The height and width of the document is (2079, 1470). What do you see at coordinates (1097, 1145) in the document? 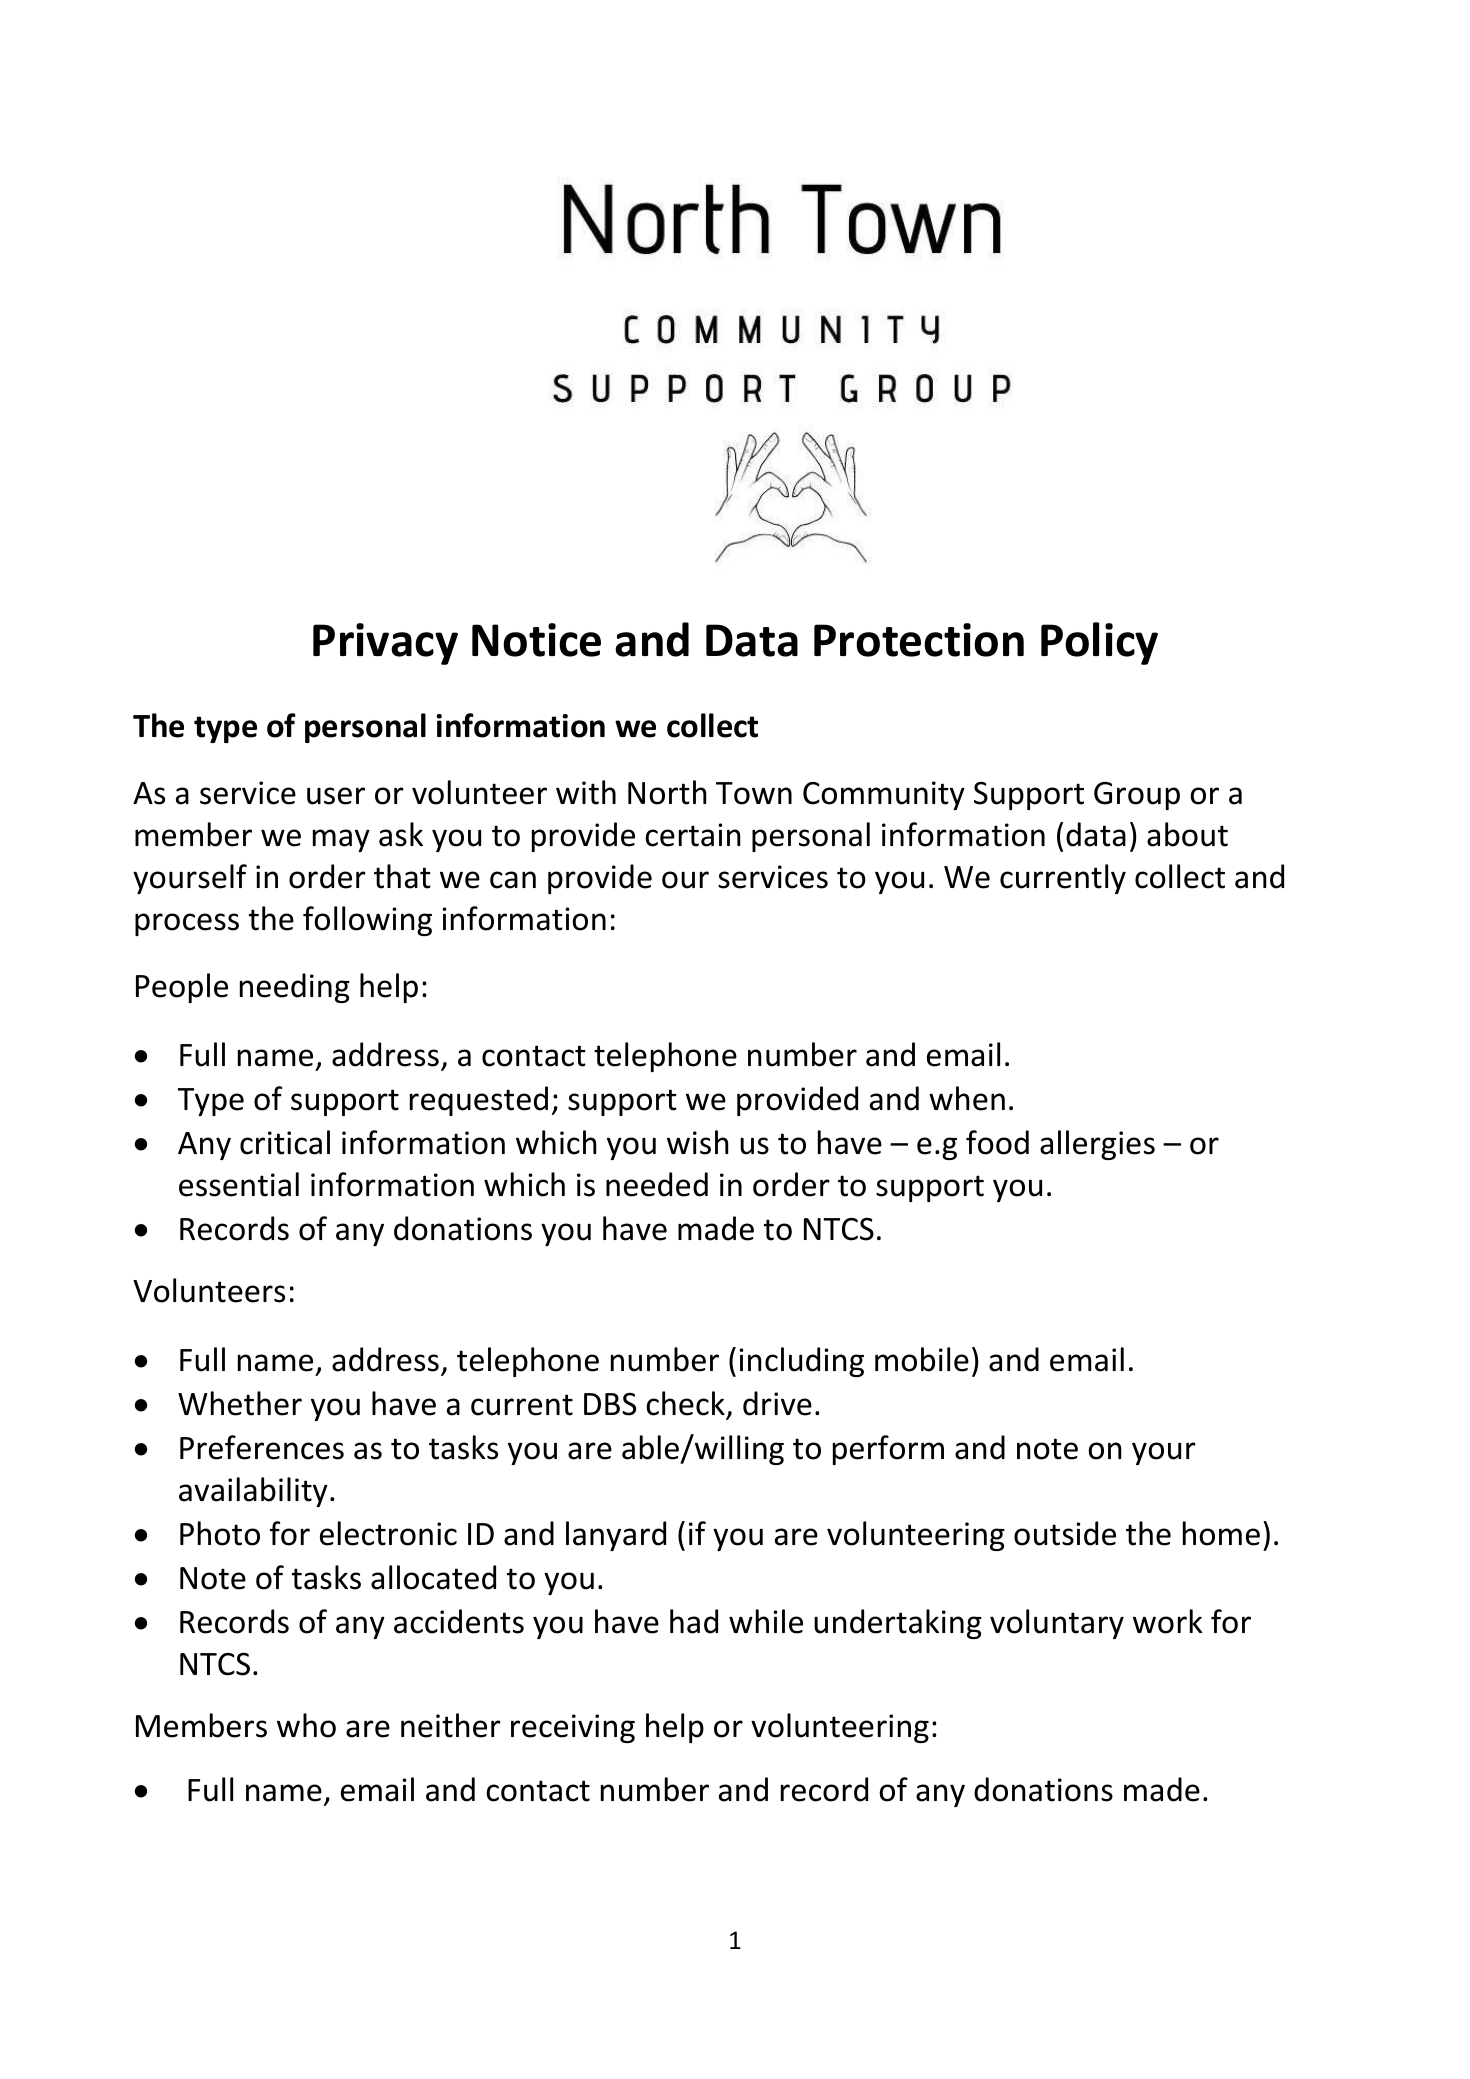
I see `allergies` at bounding box center [1097, 1145].
